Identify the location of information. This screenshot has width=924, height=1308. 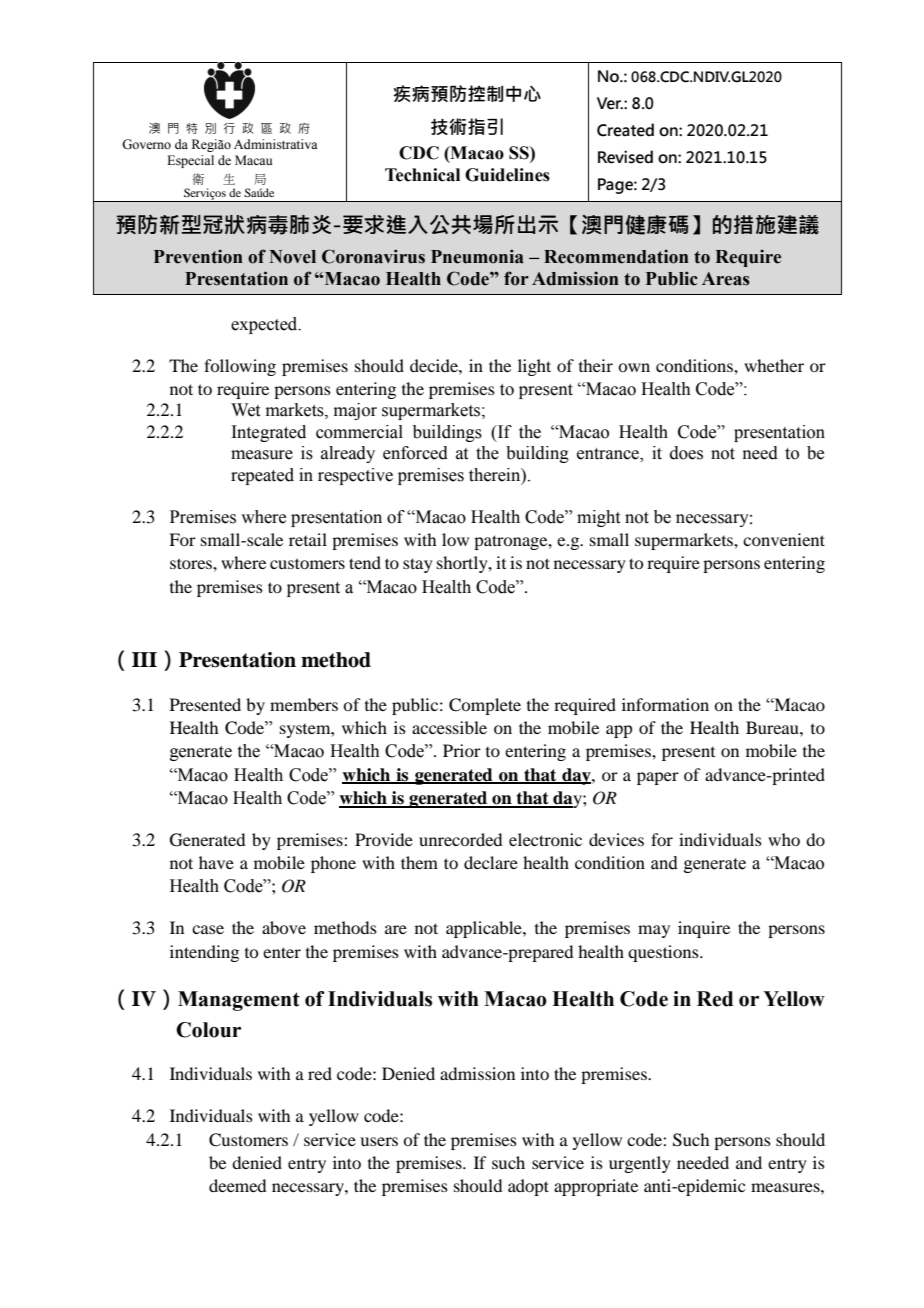
(665, 704).
